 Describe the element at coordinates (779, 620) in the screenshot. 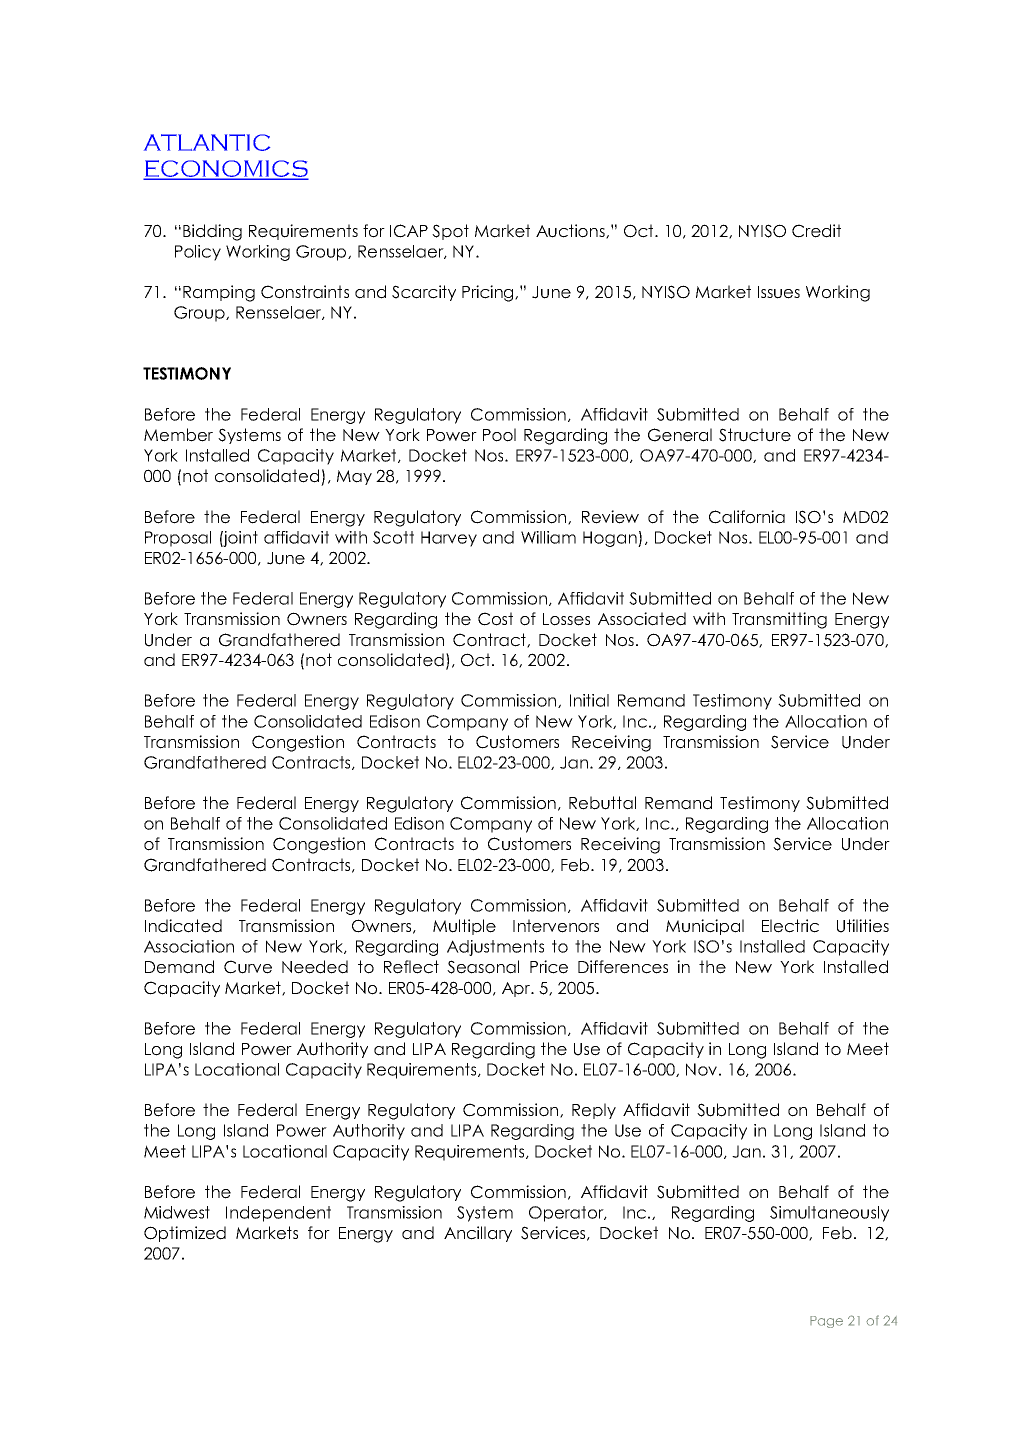

I see `Transmitting` at that location.
